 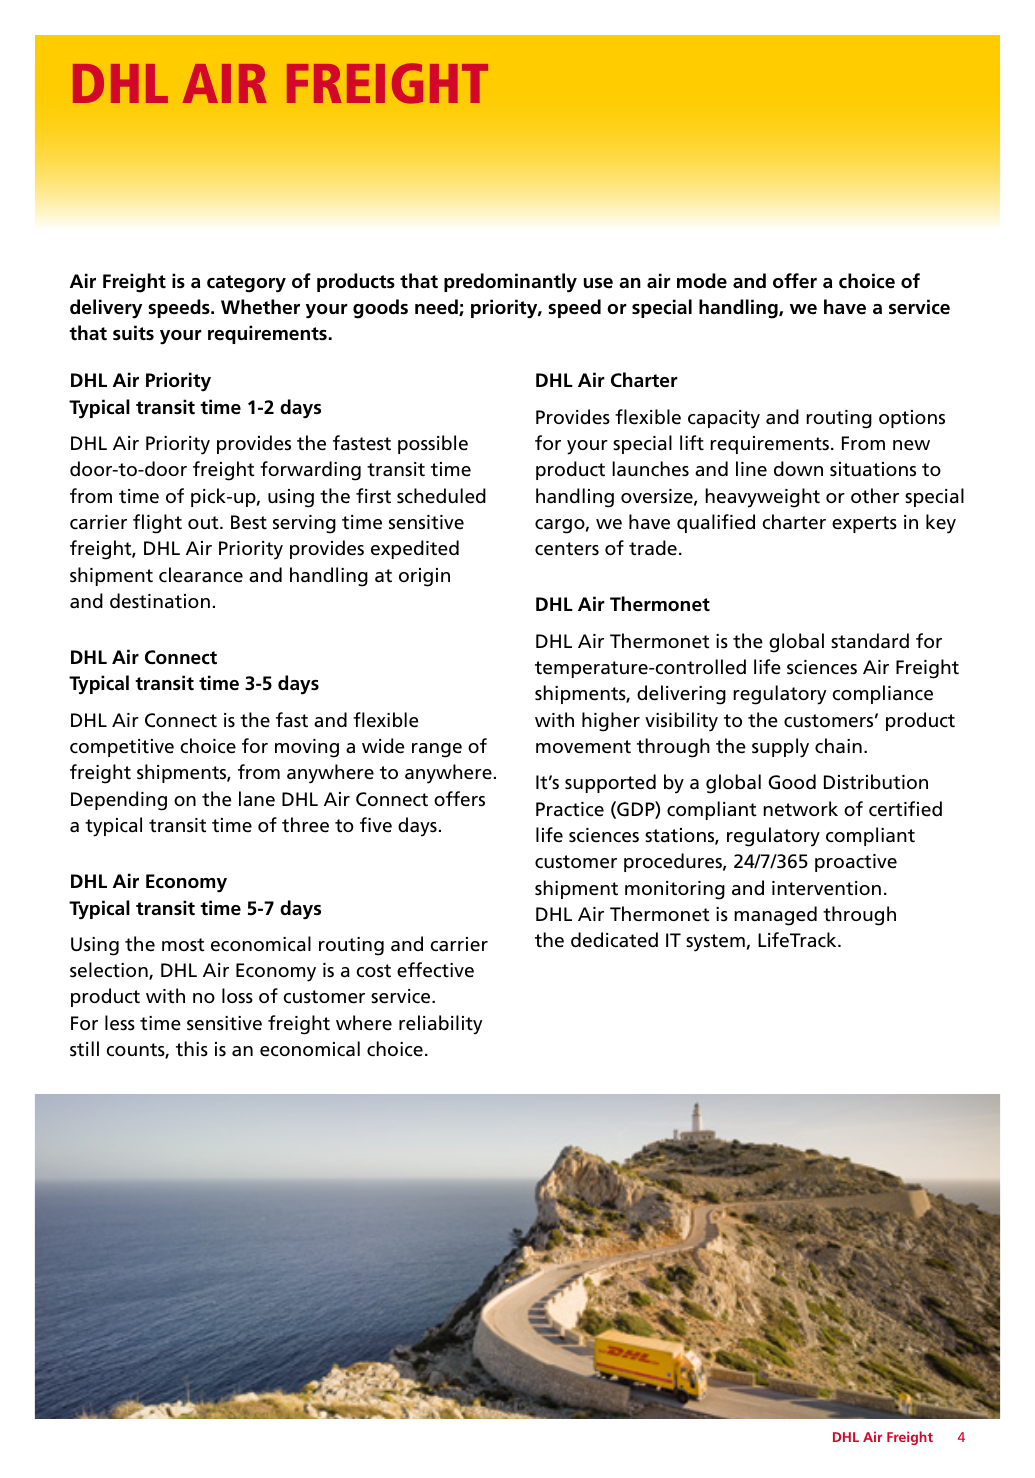 What do you see at coordinates (160, 601) in the screenshot?
I see `destination` at bounding box center [160, 601].
